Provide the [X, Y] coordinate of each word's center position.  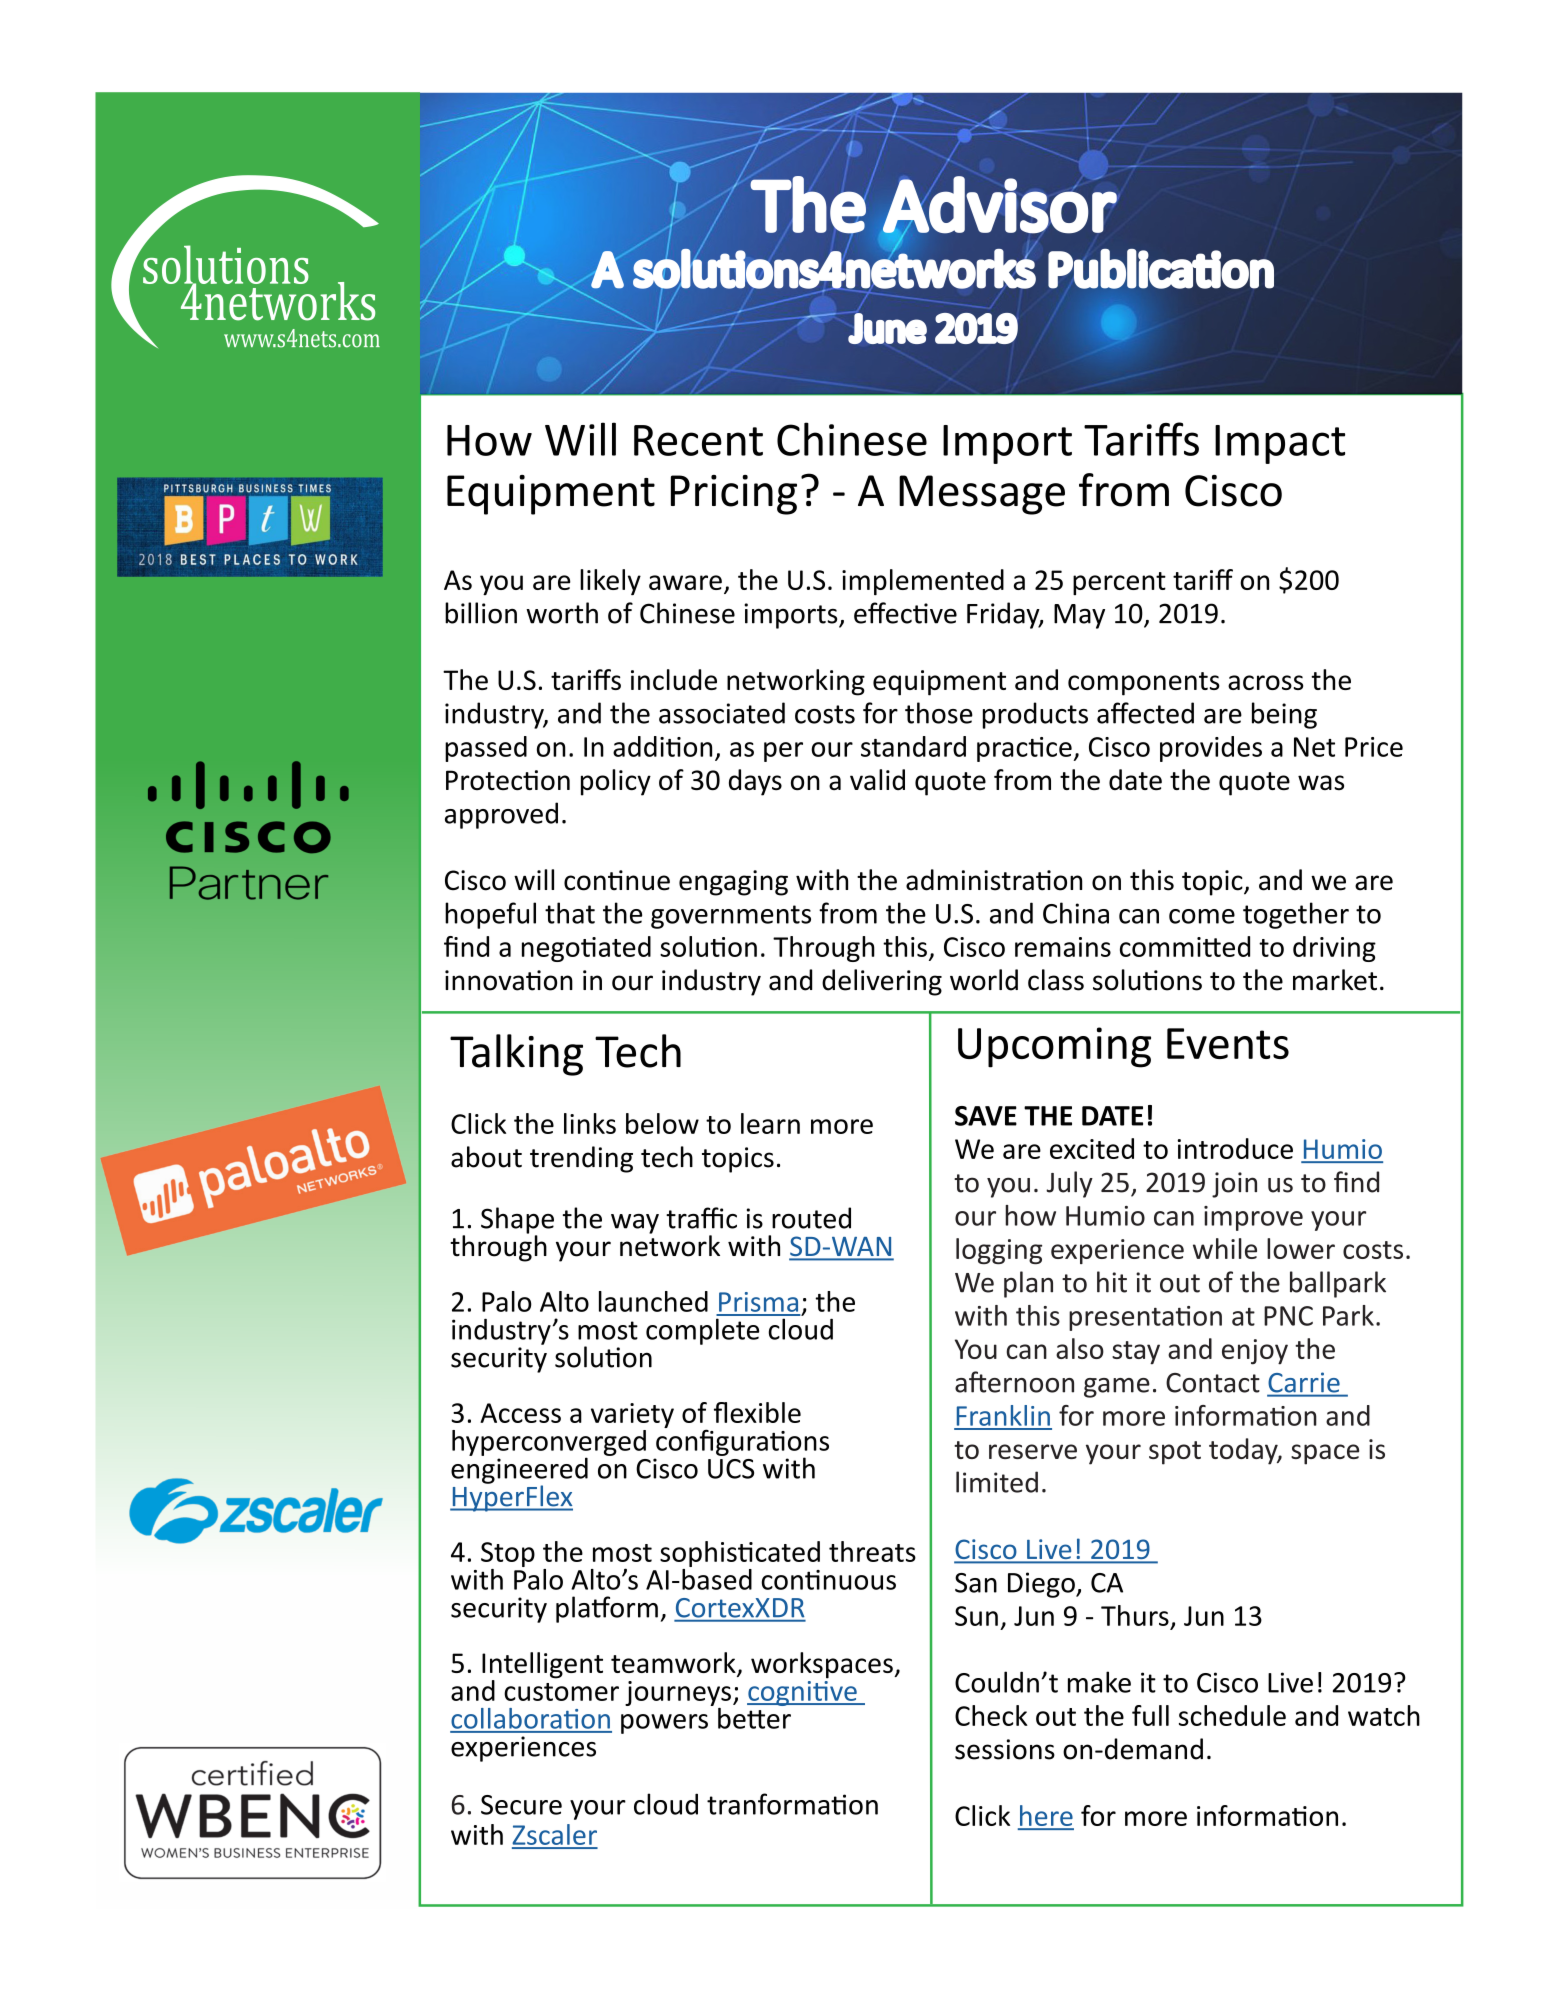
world [984, 980]
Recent [698, 440]
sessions [1005, 1749]
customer [561, 1692]
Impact [1280, 444]
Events [1228, 1043]
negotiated [586, 949]
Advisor [1000, 204]
